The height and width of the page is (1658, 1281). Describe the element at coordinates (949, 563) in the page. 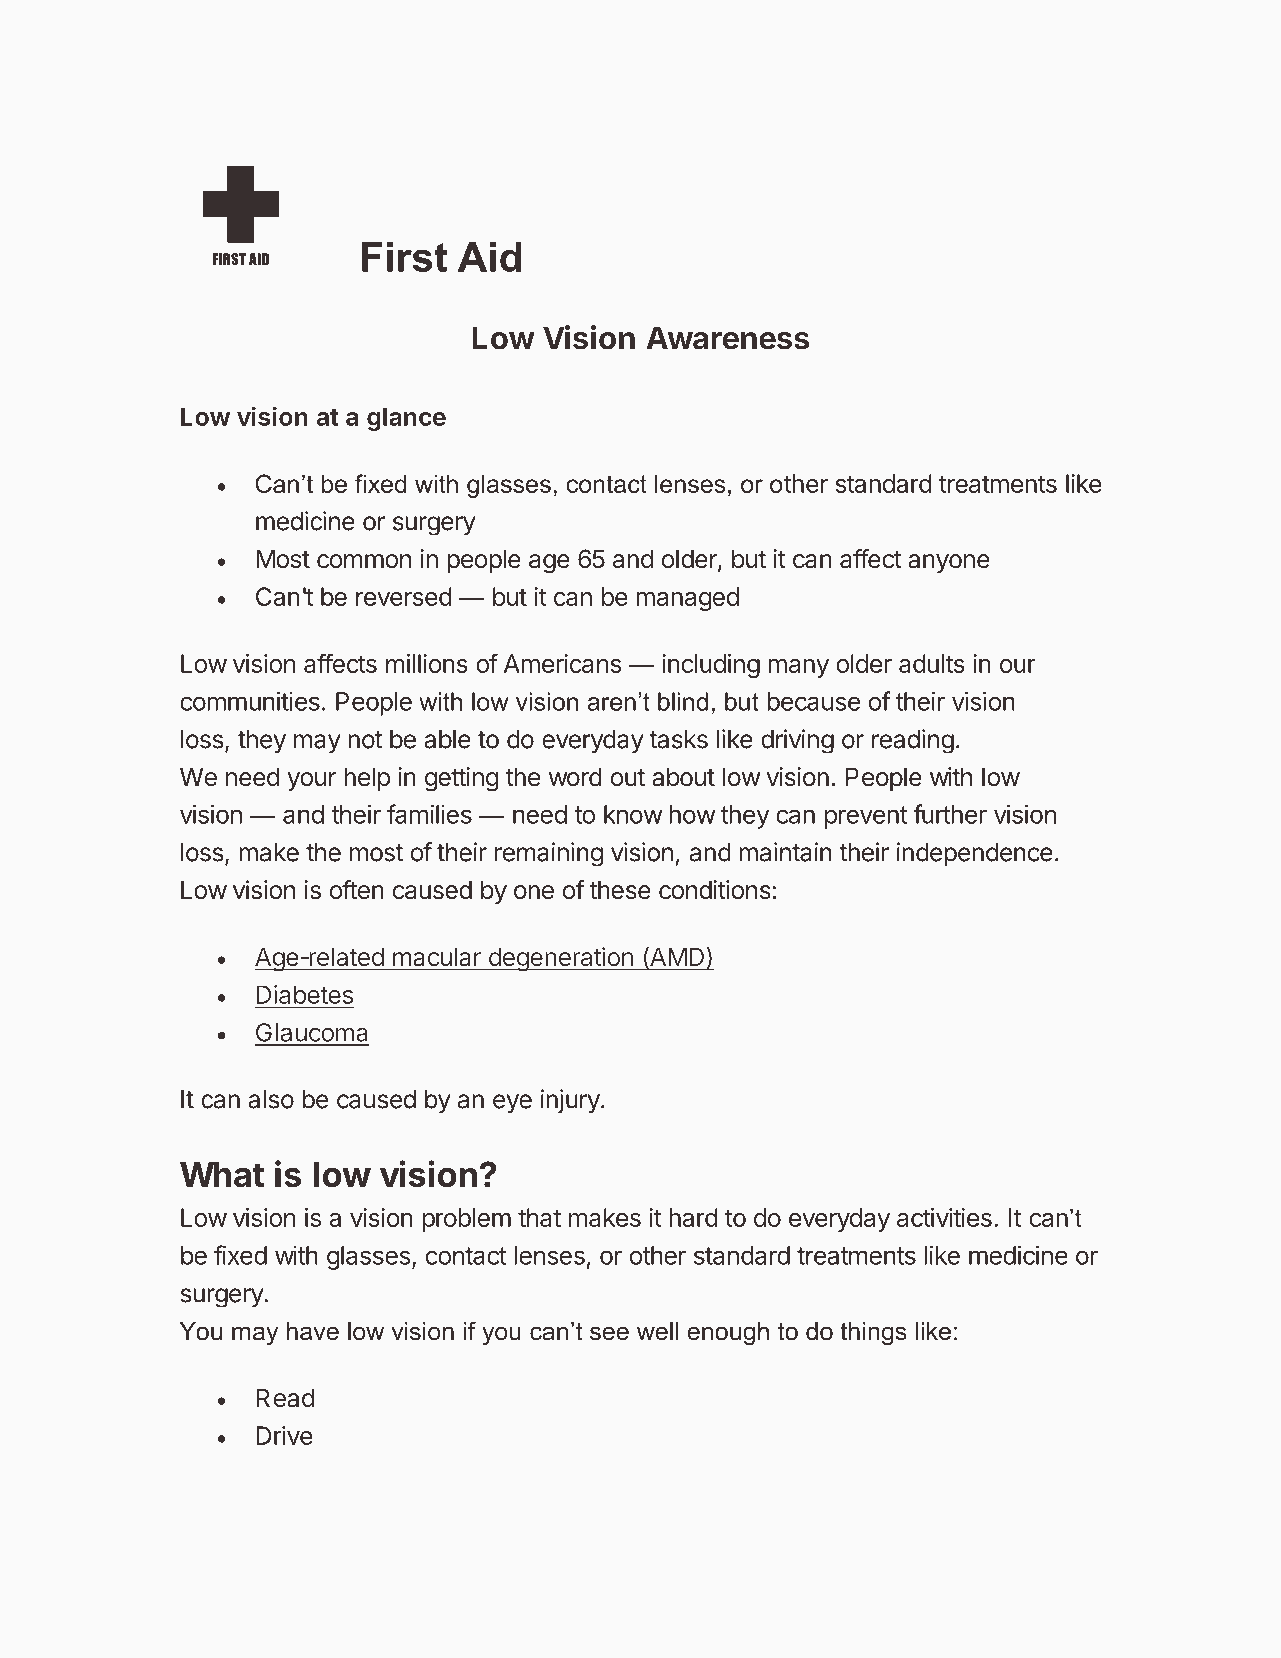

I see `anyone` at that location.
